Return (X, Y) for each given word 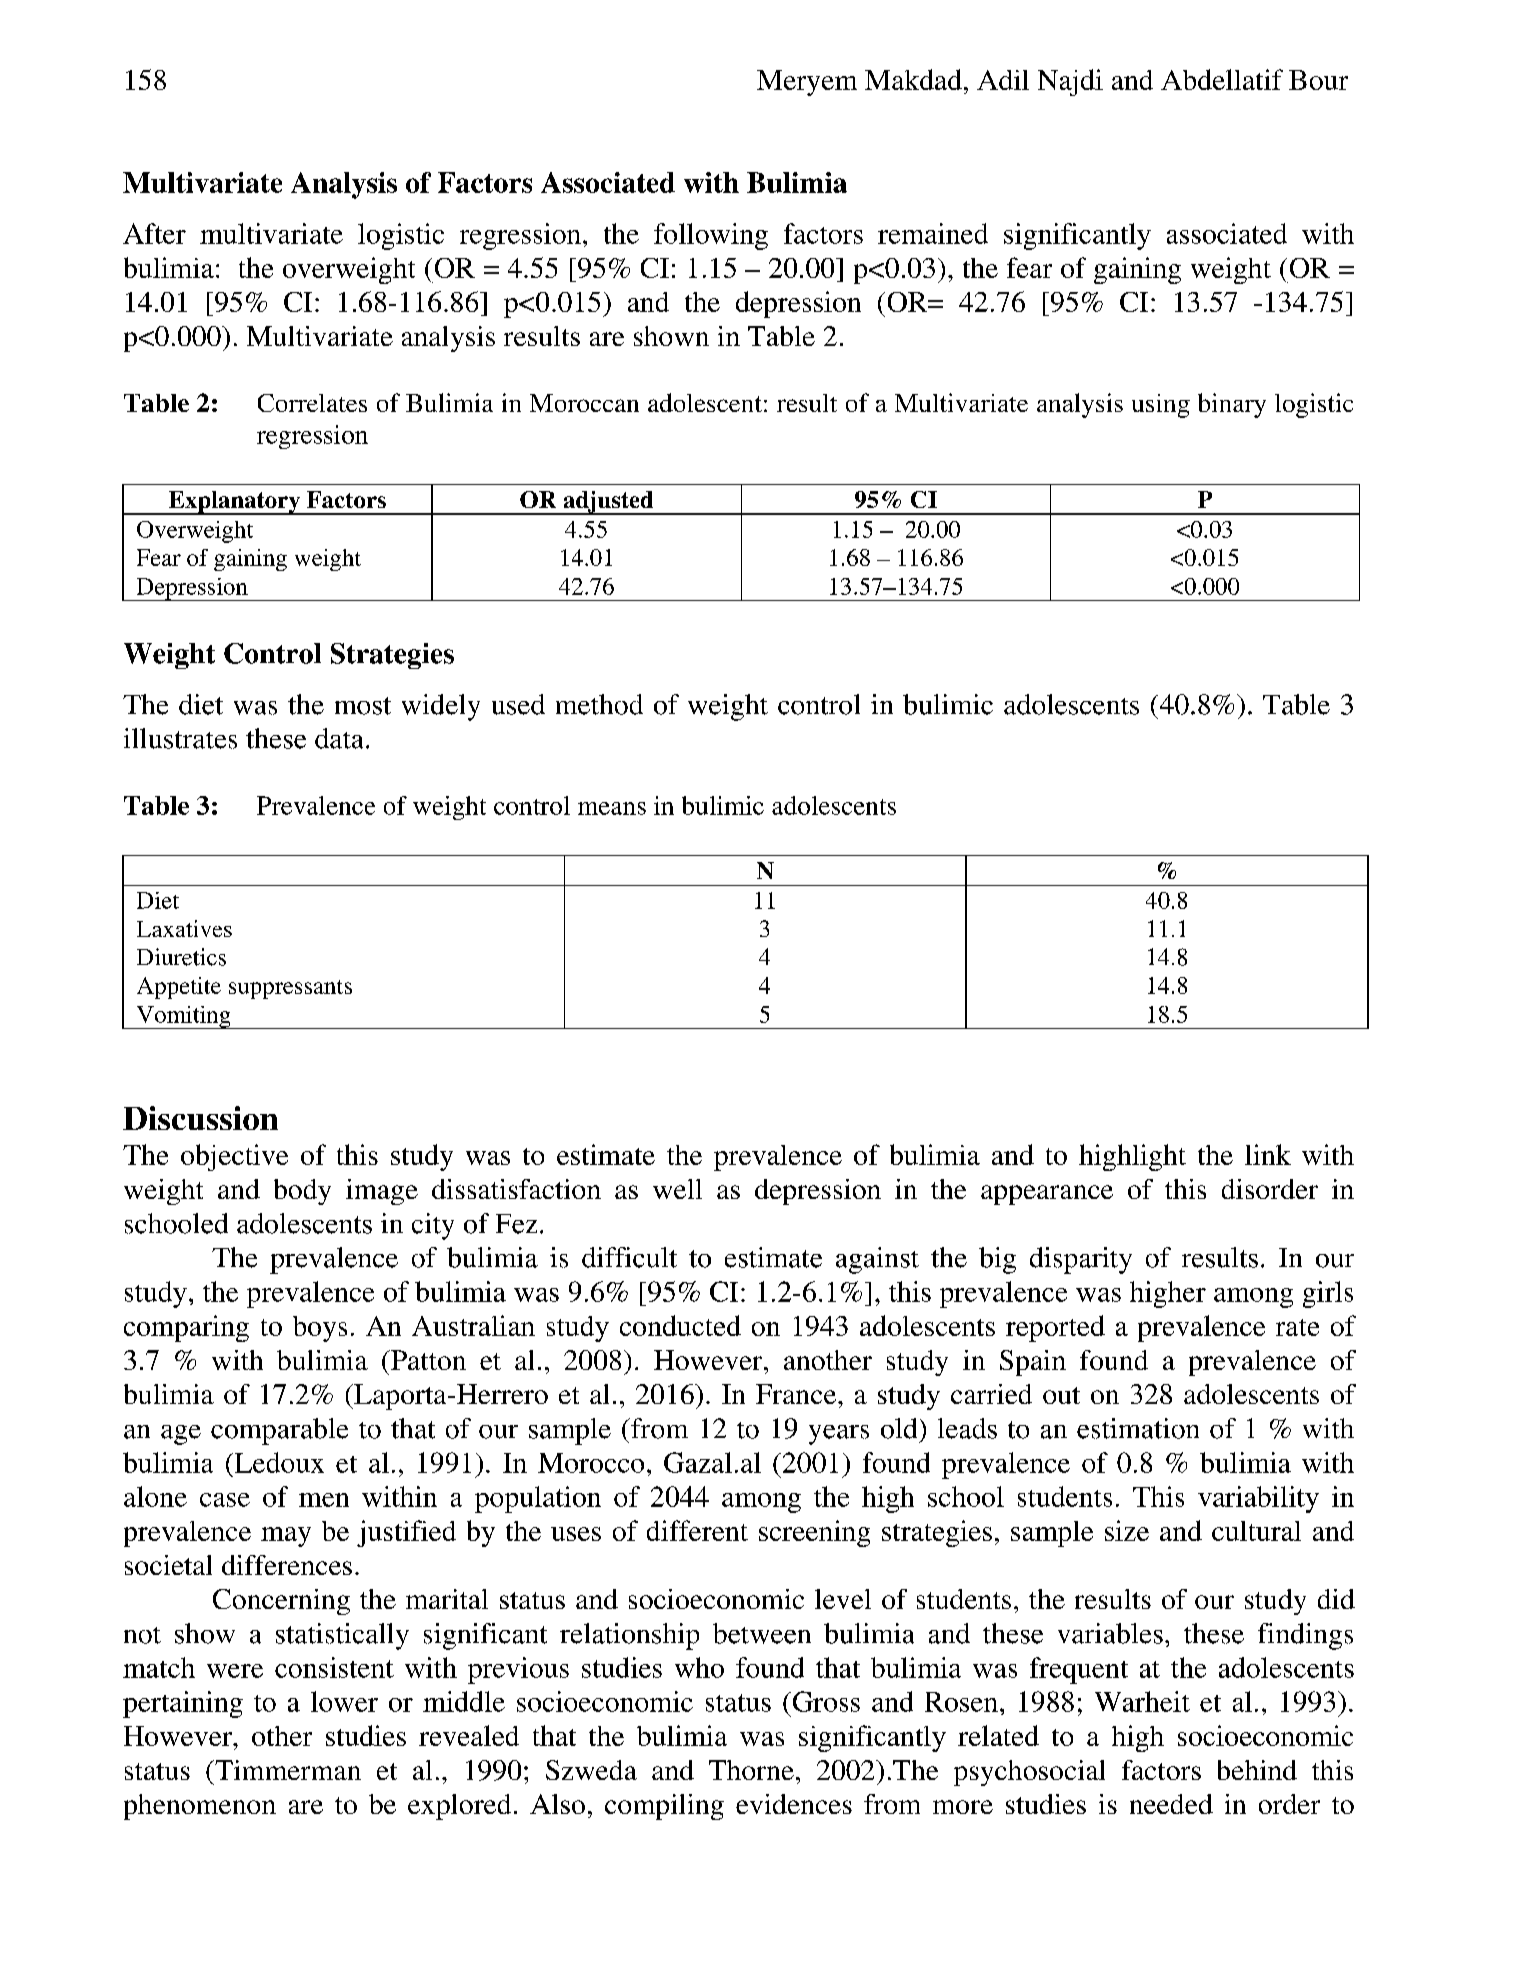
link (1268, 1154)
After (154, 233)
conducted (680, 1325)
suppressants (290, 989)
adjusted (608, 503)
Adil (1003, 80)
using (1161, 406)
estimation (1138, 1428)
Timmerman (287, 1770)
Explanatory (234, 503)
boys (320, 1329)
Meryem (807, 83)
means (612, 808)
